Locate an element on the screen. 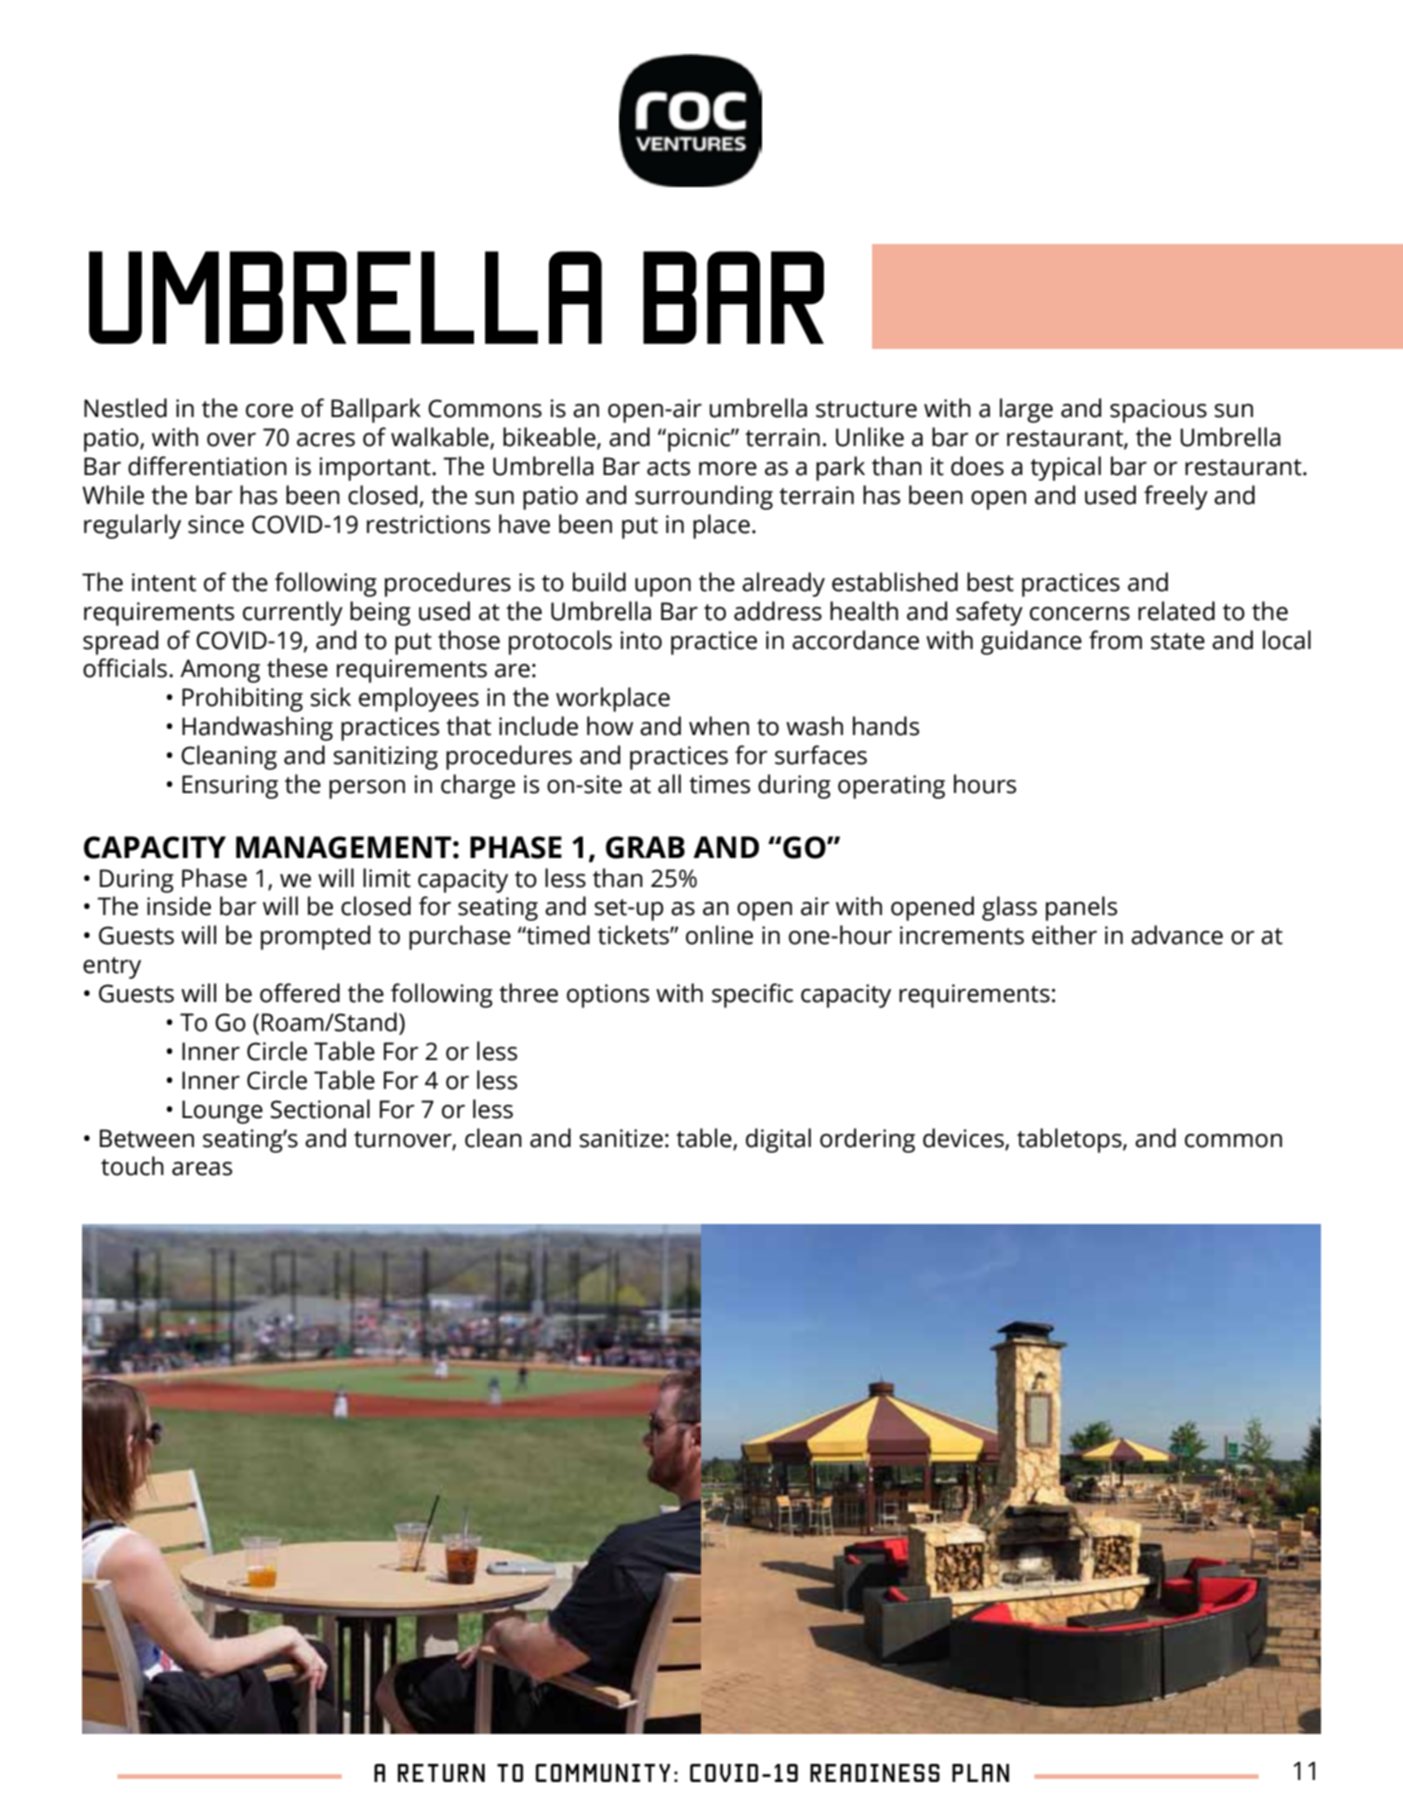  readiness is located at coordinates (875, 1773).
